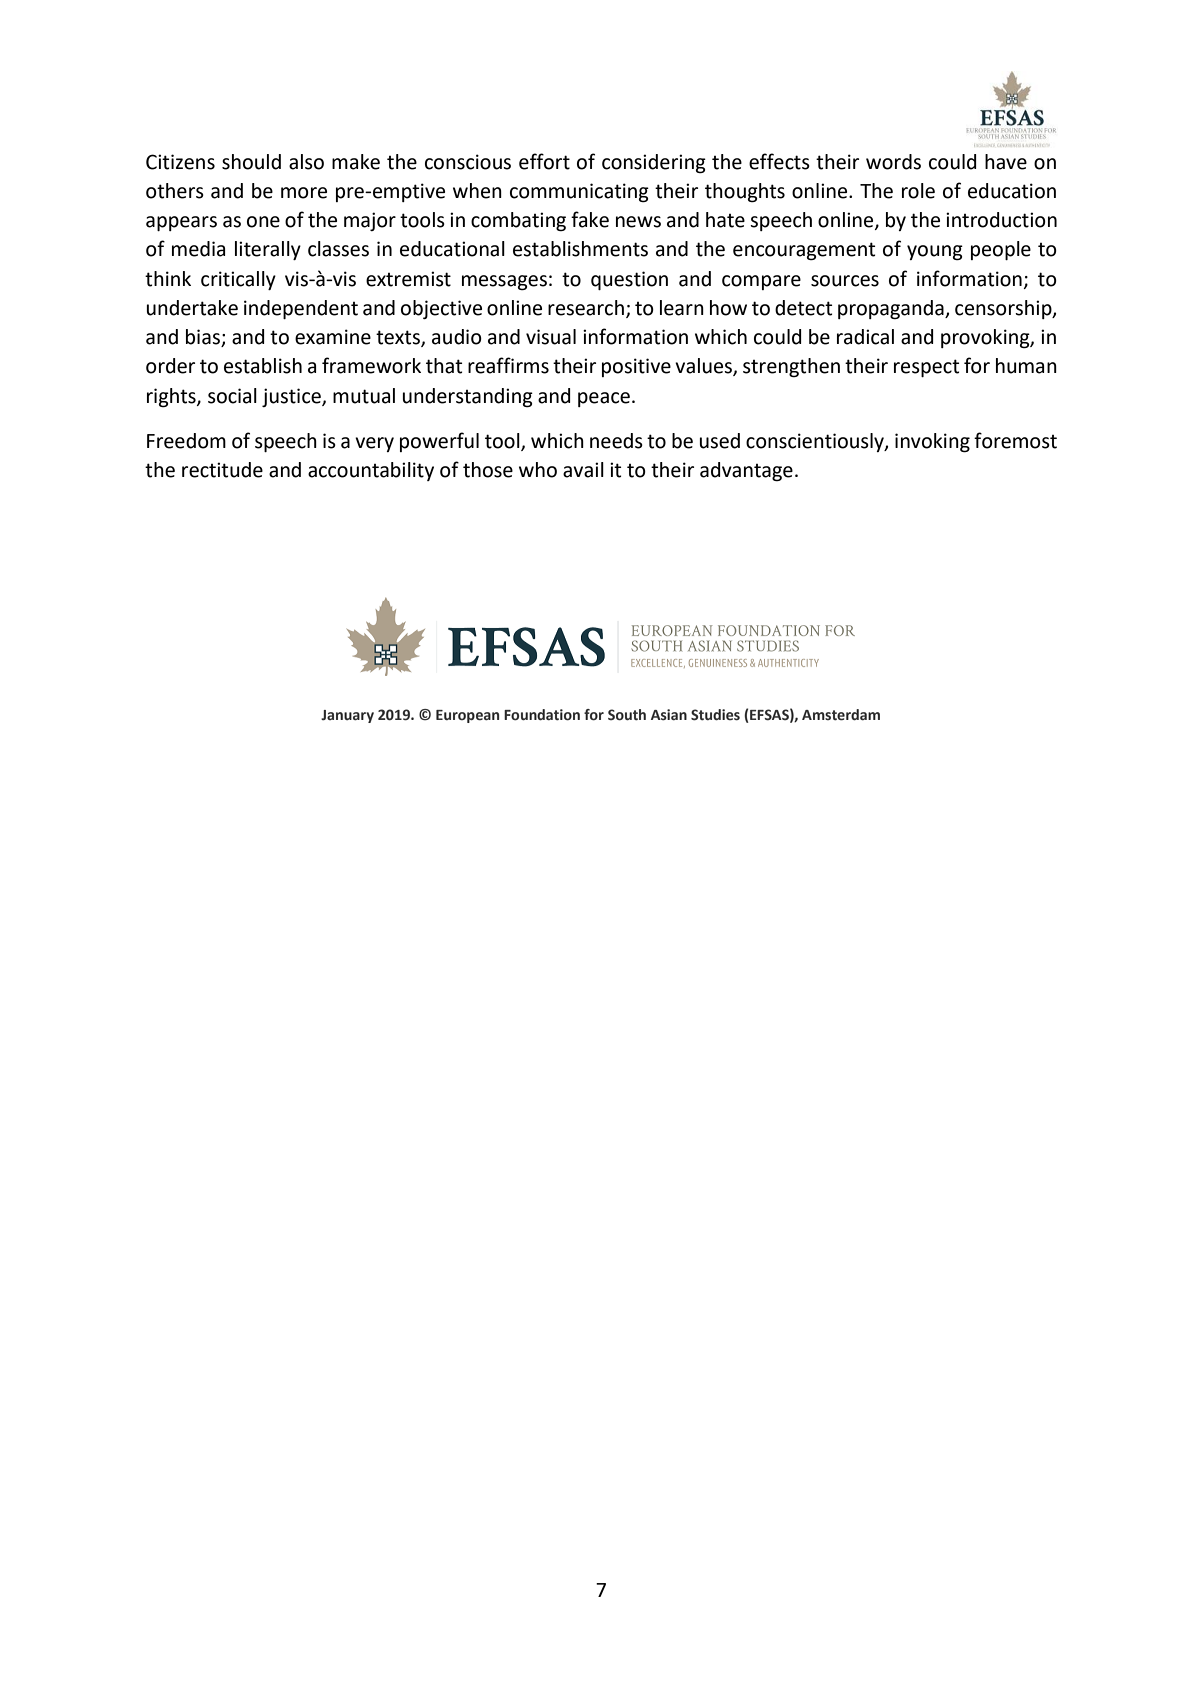  What do you see at coordinates (251, 162) in the image?
I see `should` at bounding box center [251, 162].
